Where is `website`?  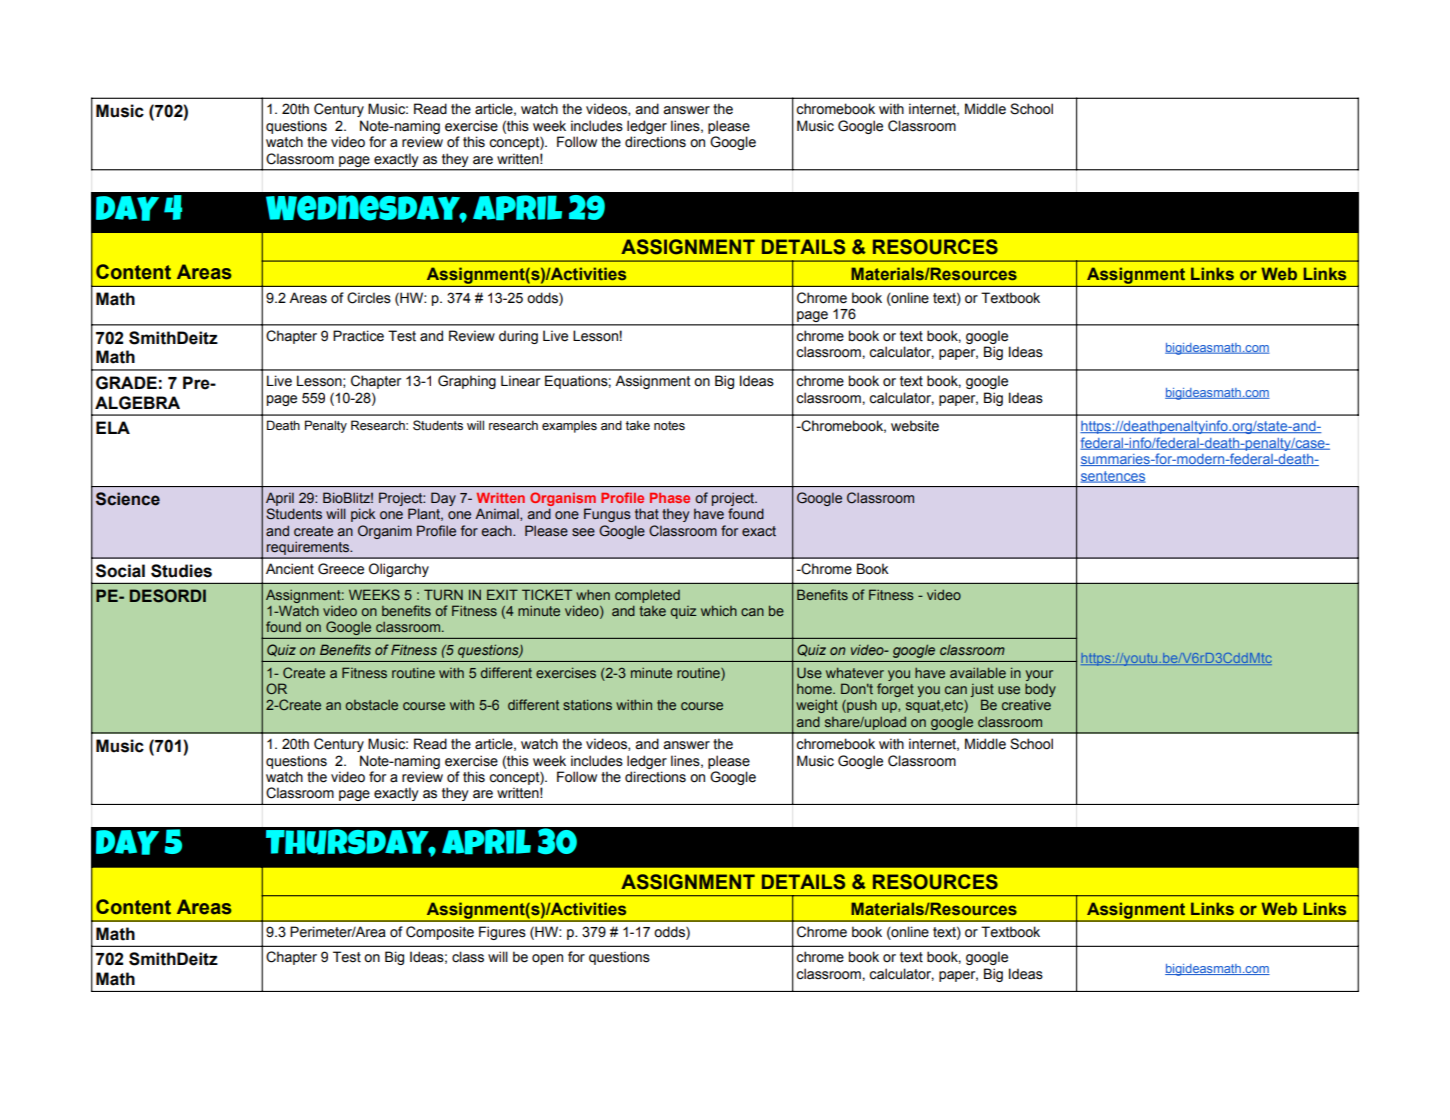 website is located at coordinates (915, 426).
